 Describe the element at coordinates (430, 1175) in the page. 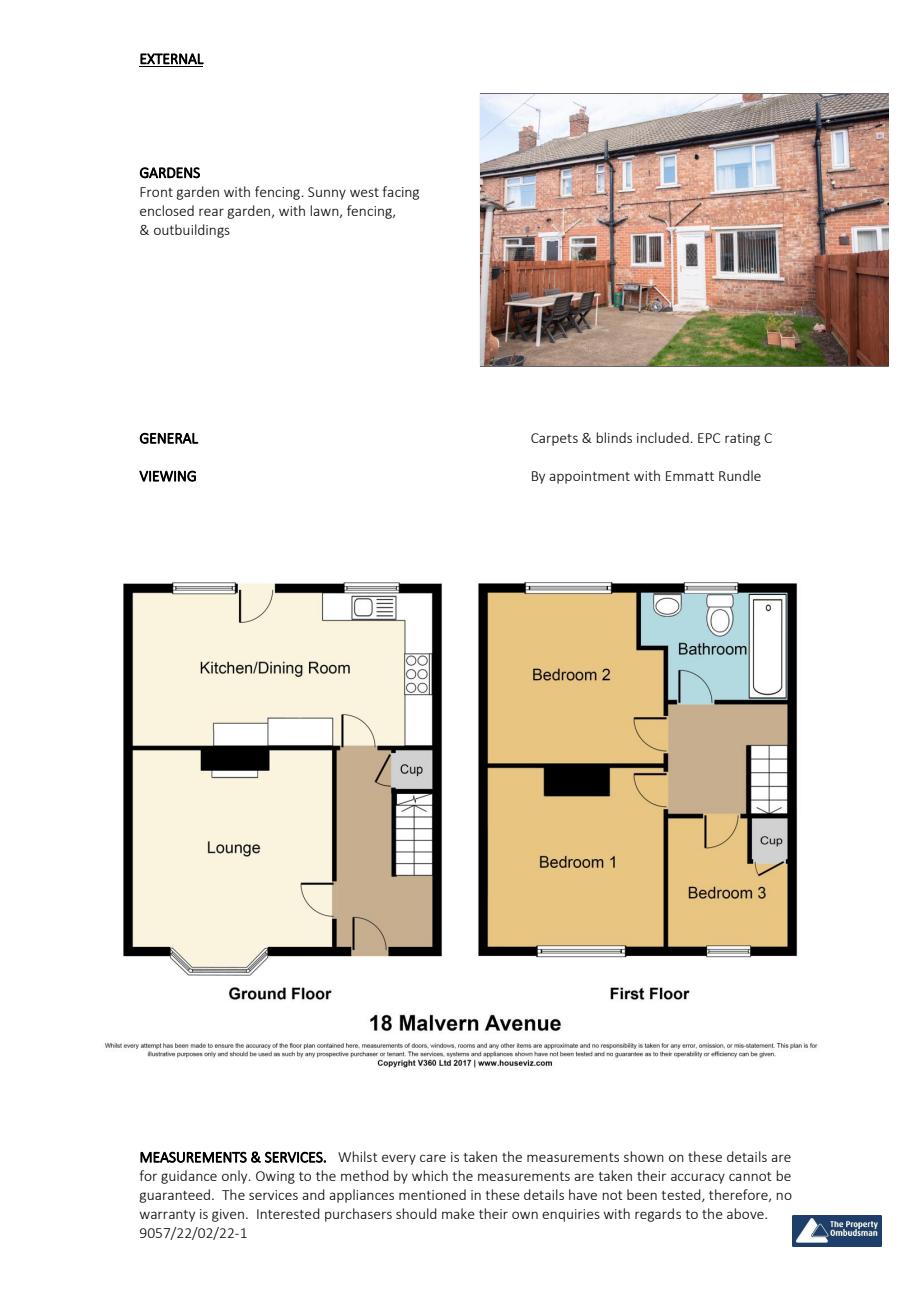

I see `which` at that location.
